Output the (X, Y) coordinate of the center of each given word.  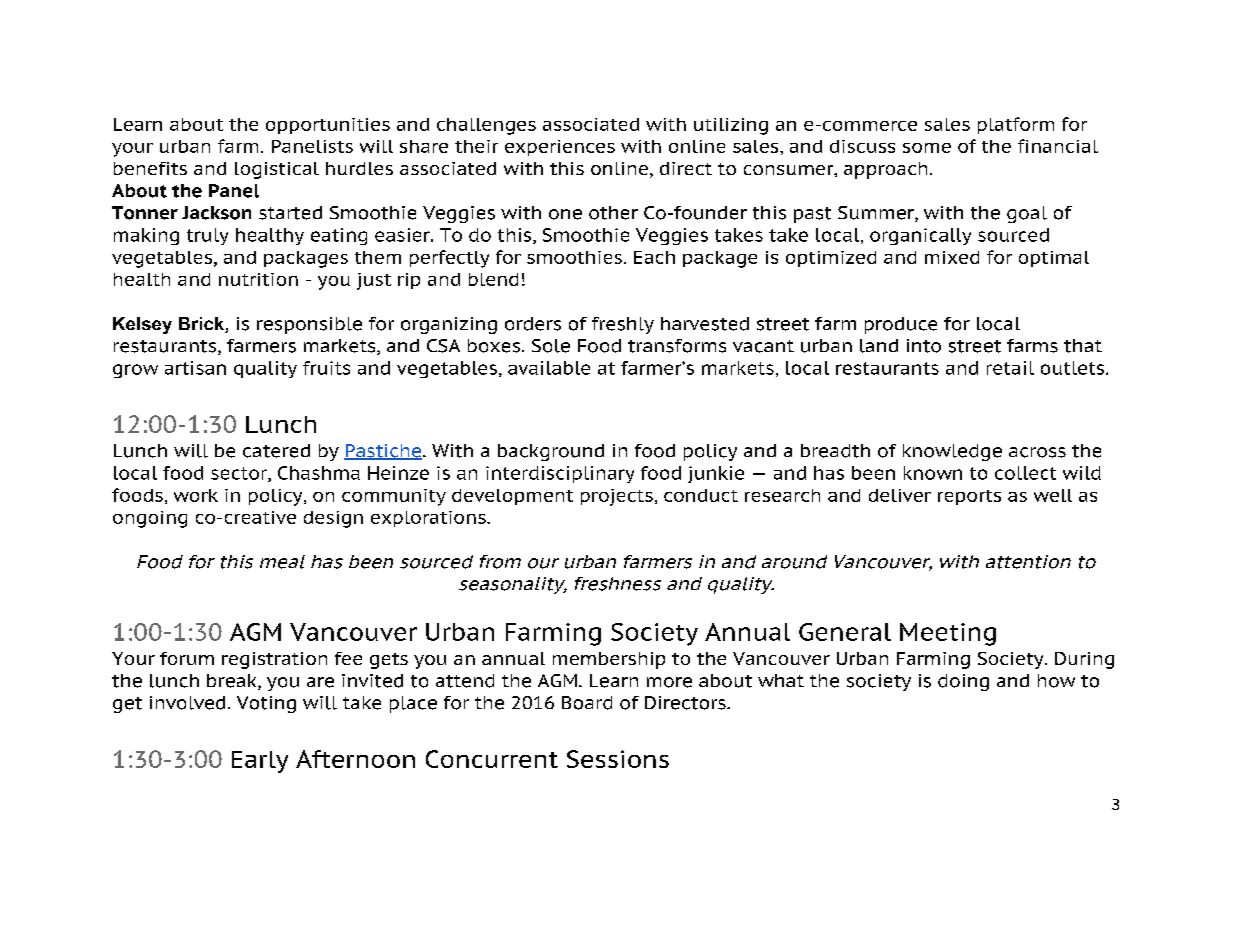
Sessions (618, 759)
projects (617, 497)
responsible (309, 325)
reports (969, 497)
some (927, 148)
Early (260, 762)
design (333, 519)
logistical (277, 170)
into (924, 346)
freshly (623, 325)
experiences (560, 148)
